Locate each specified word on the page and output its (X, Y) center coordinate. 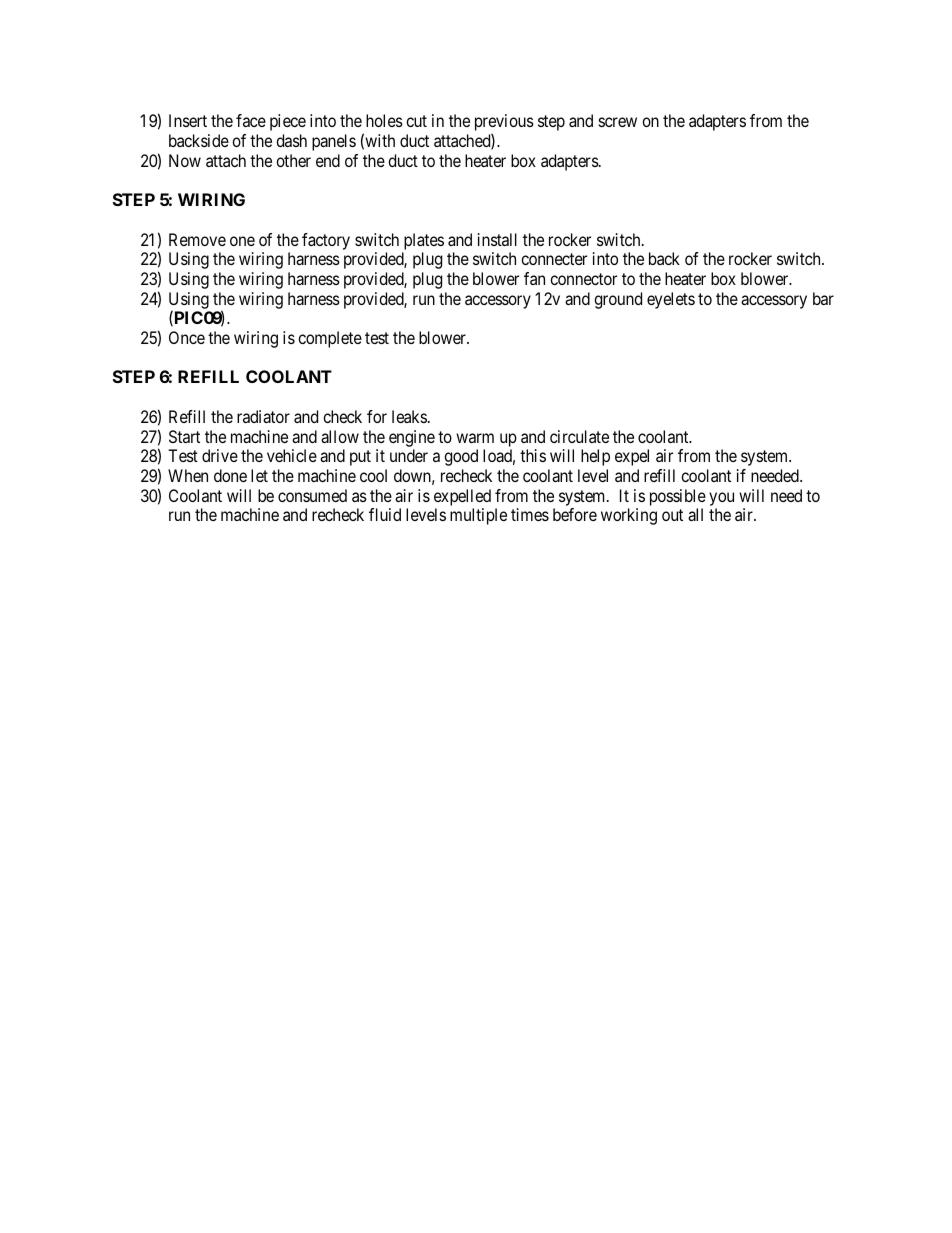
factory (326, 241)
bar (823, 298)
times (530, 514)
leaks (409, 416)
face (251, 120)
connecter (554, 259)
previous (504, 124)
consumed (312, 495)
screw (618, 122)
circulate (579, 436)
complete (330, 339)
